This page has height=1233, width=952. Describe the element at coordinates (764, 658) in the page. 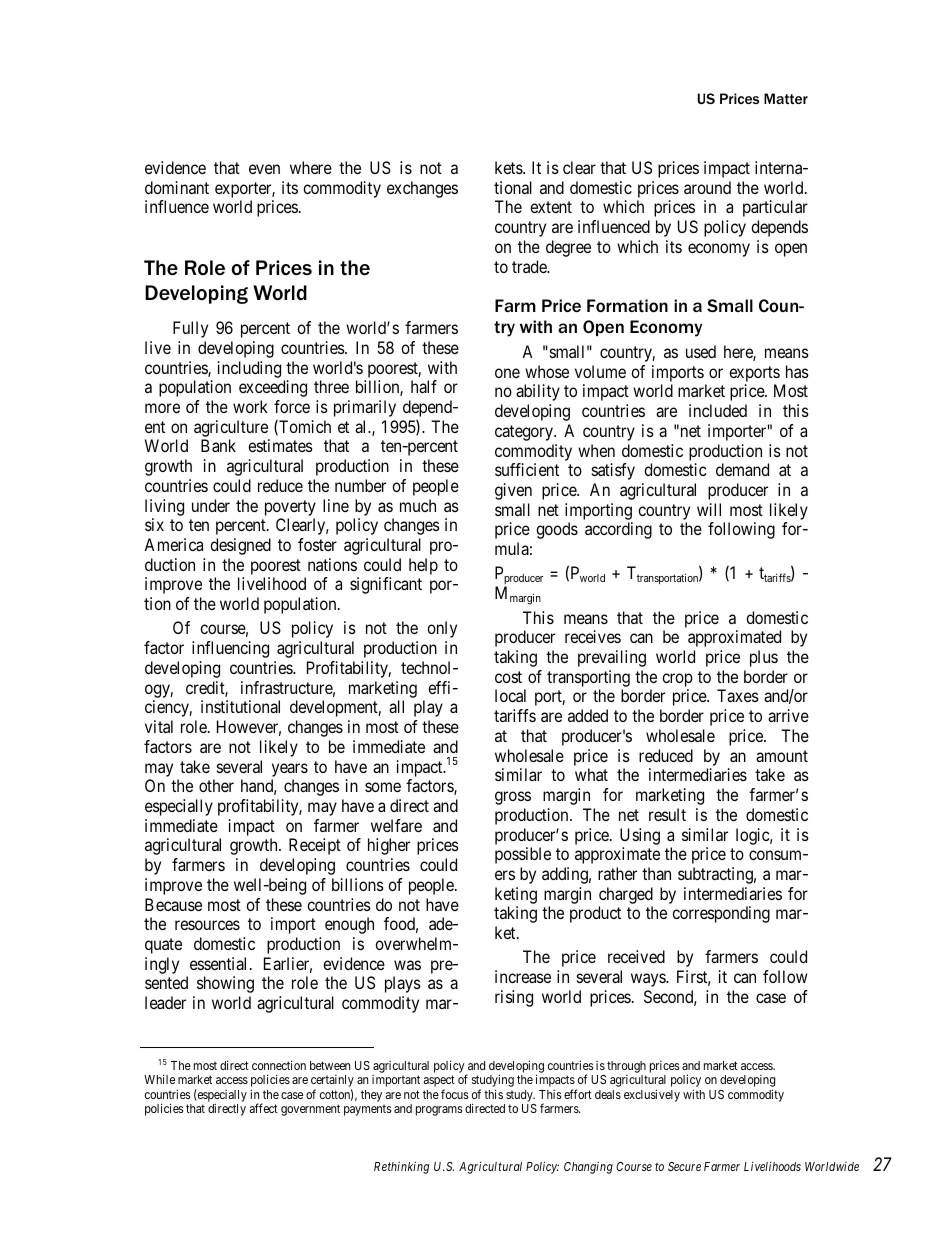

I see `plus` at that location.
